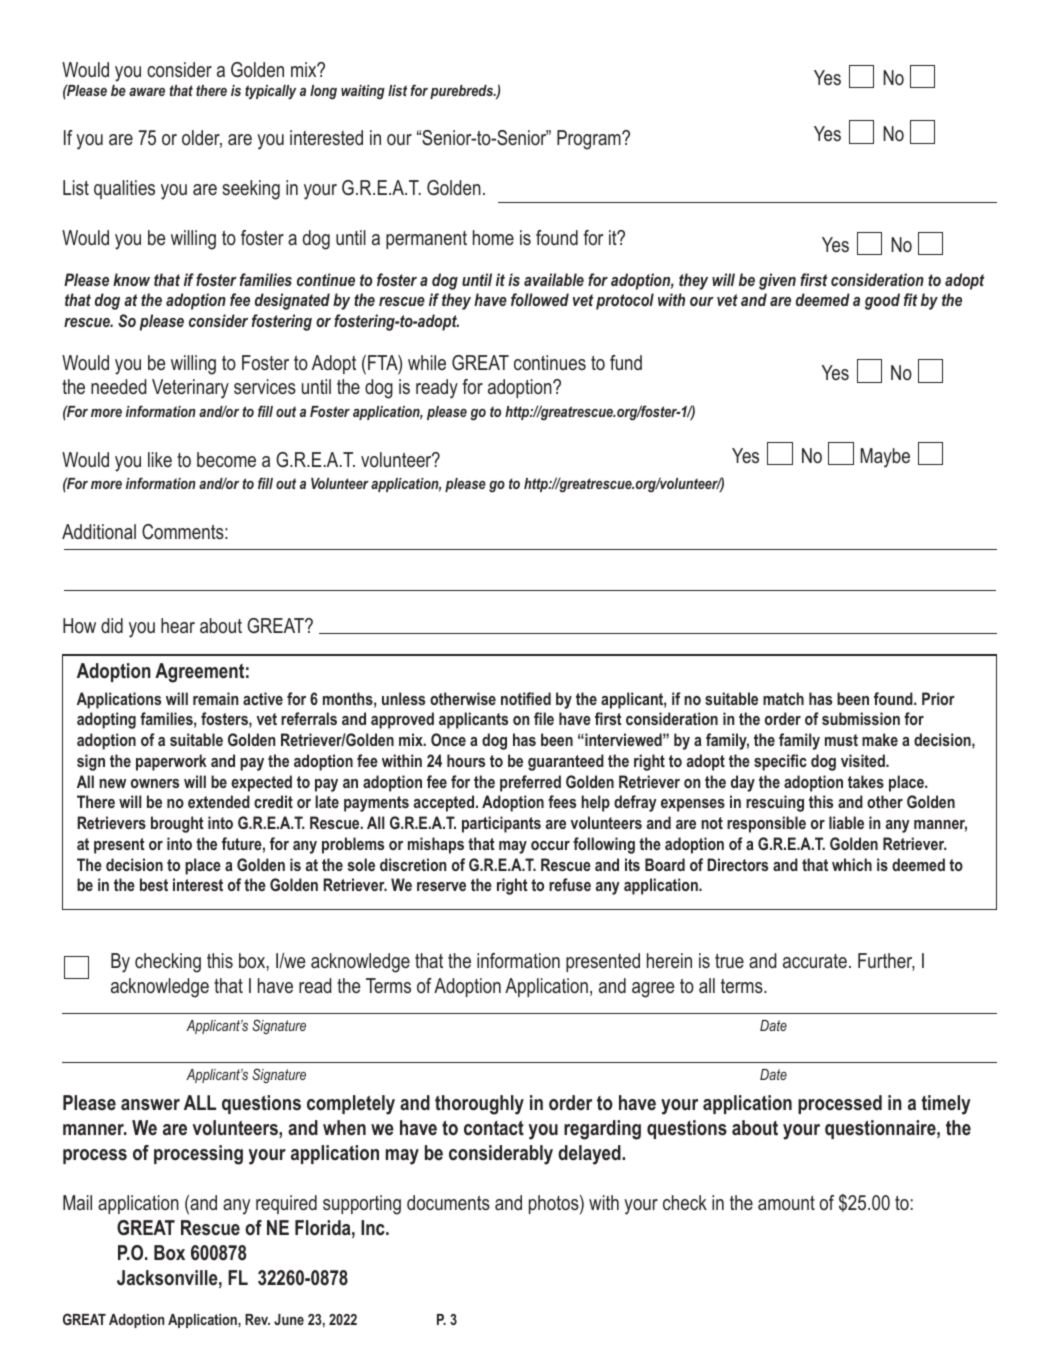 The height and width of the page is (1370, 1059). Describe the element at coordinates (190, 389) in the page. I see `Veterinary` at that location.
